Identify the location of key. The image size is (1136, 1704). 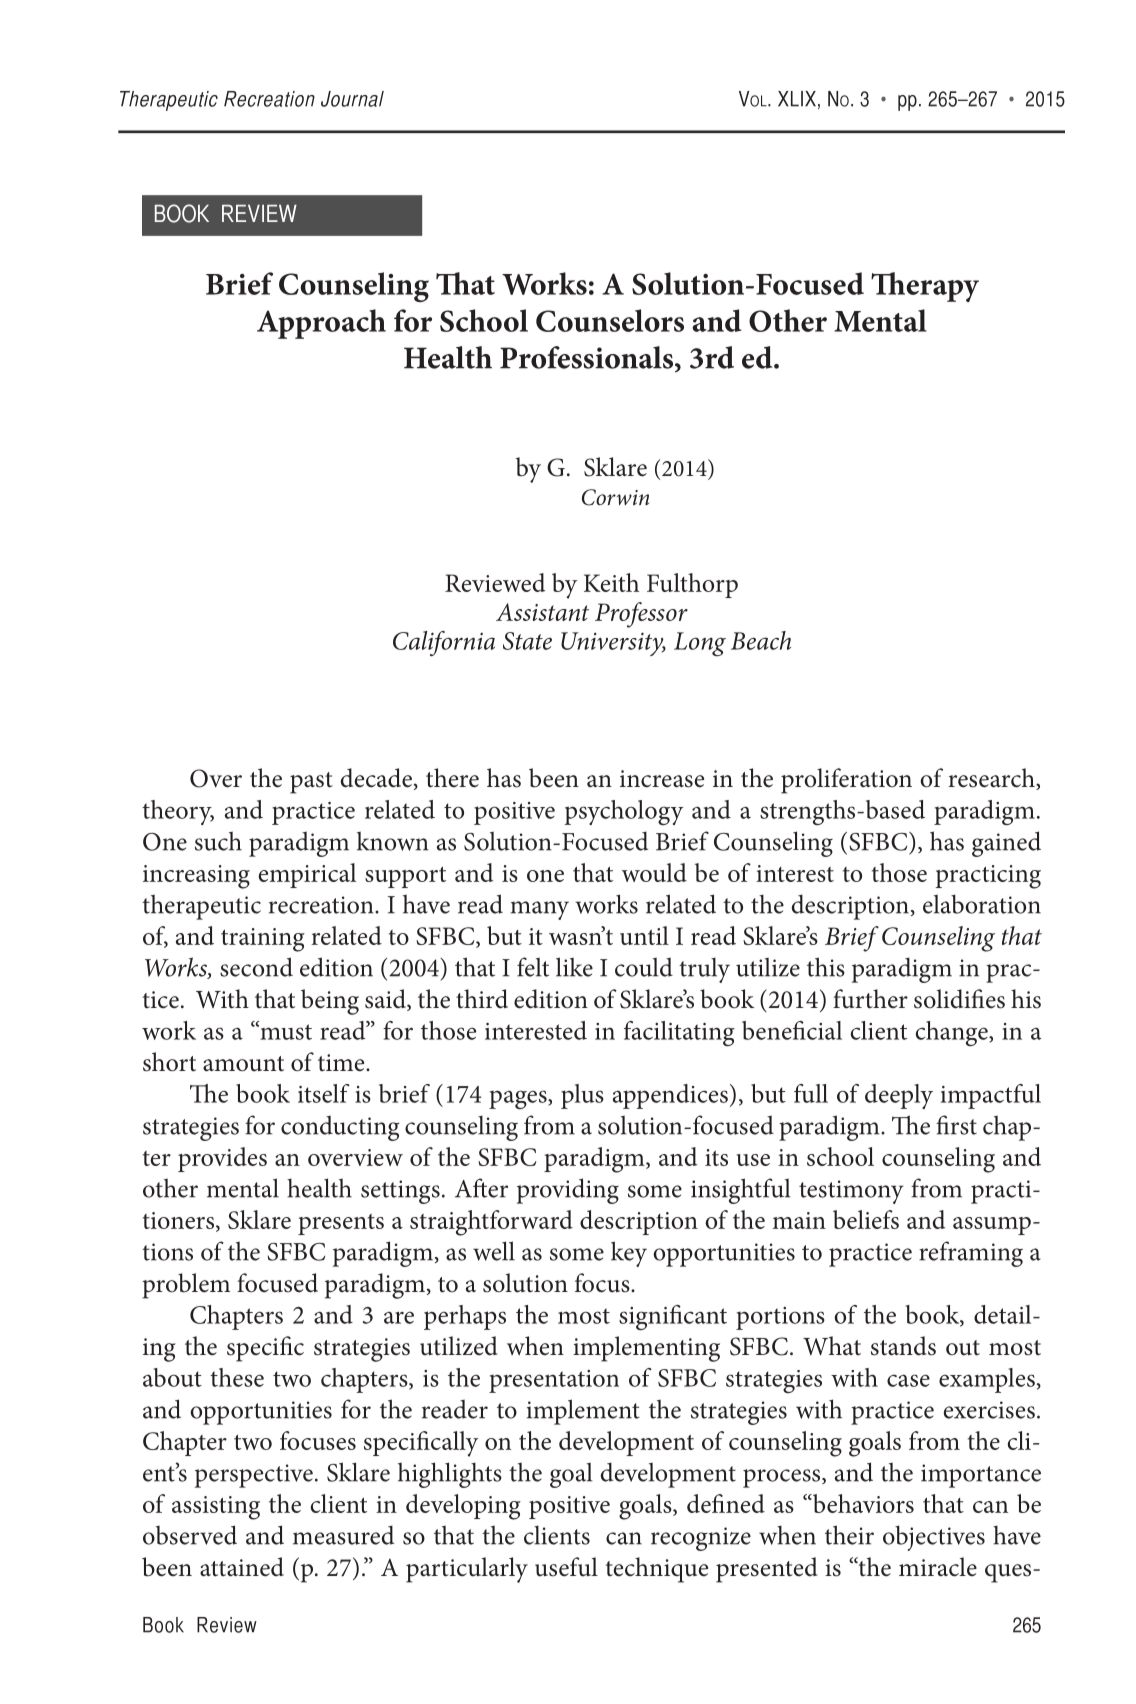
(629, 1254).
